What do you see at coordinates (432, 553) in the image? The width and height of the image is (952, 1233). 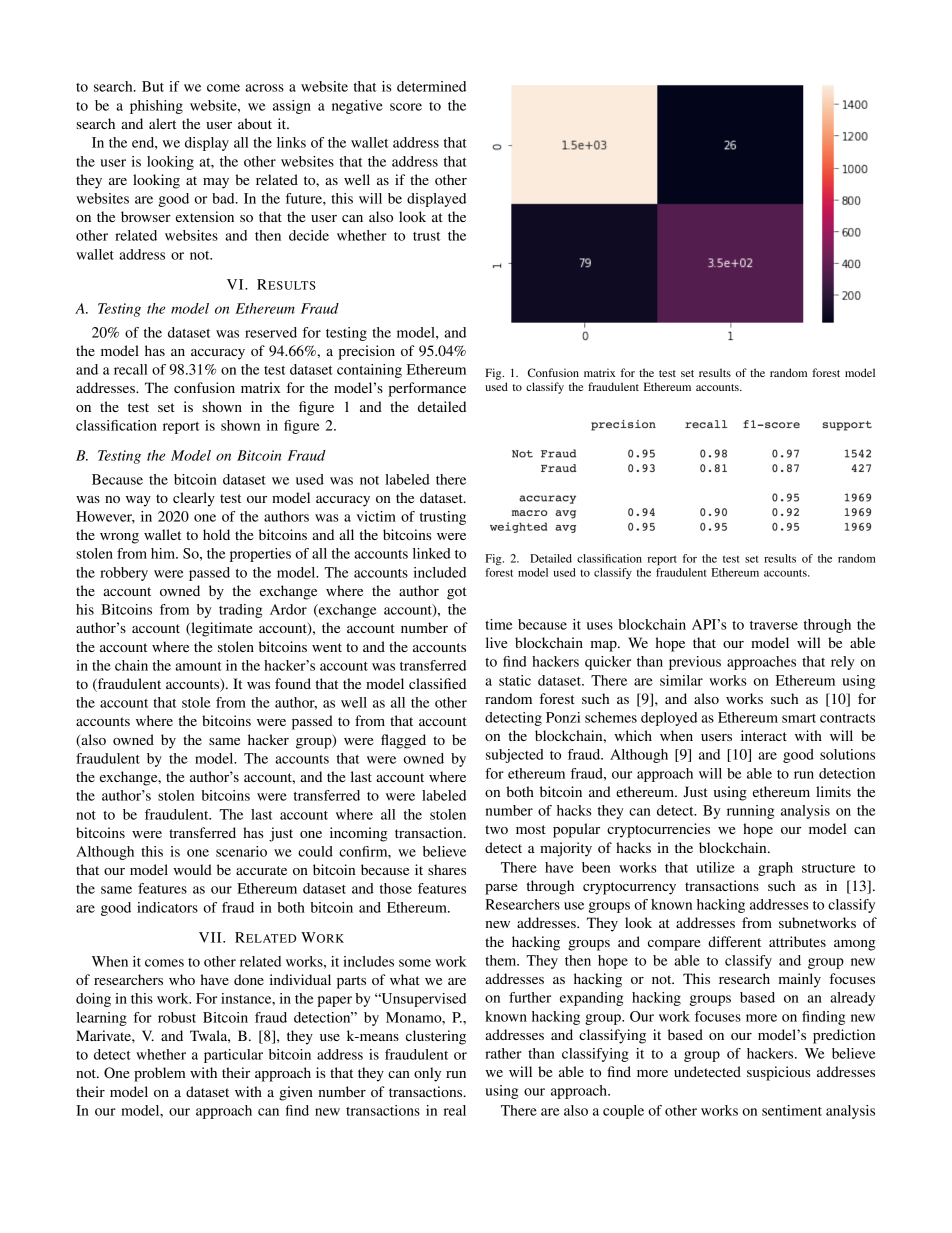 I see `linked` at bounding box center [432, 553].
